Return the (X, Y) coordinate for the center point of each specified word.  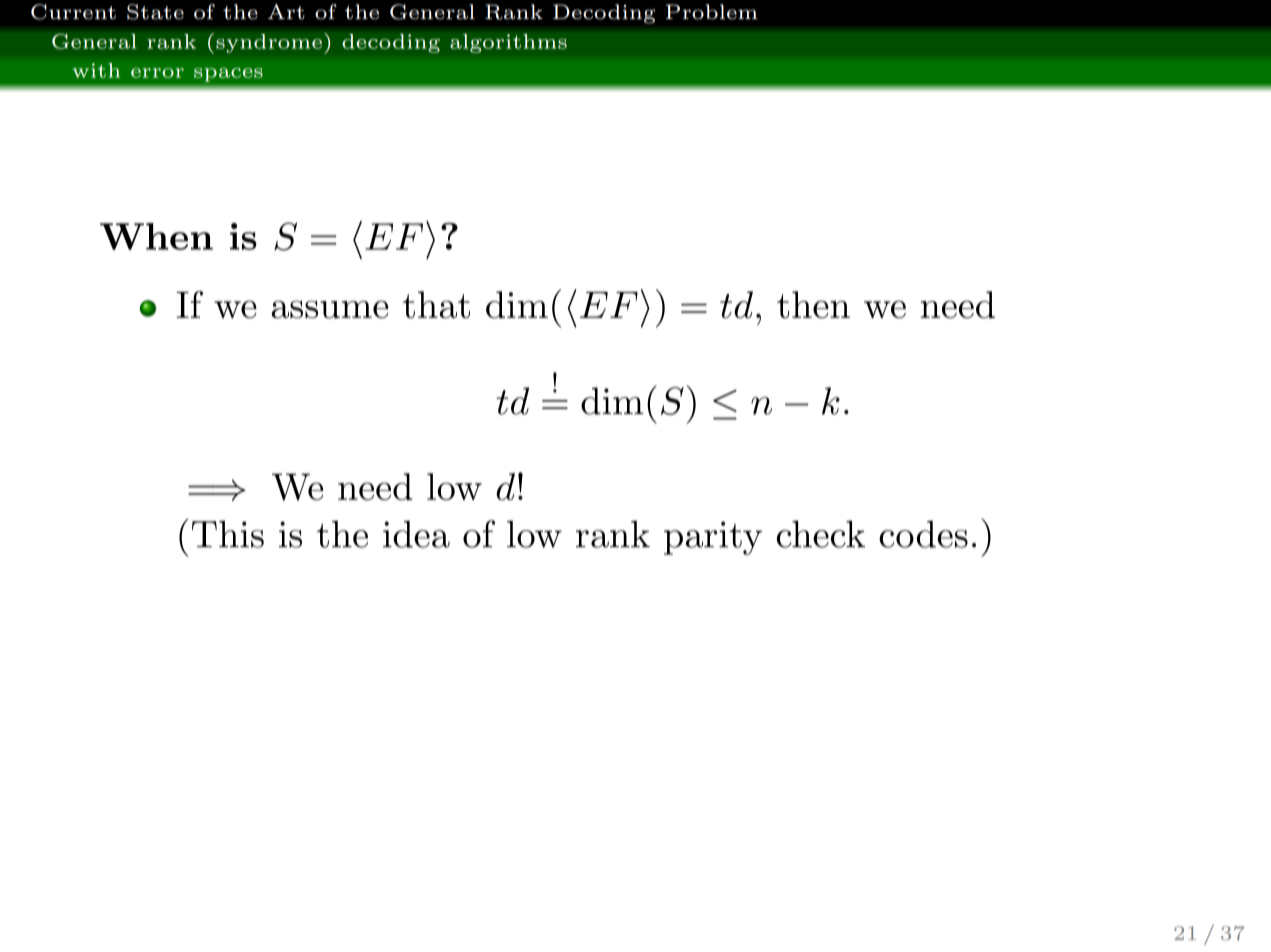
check (821, 534)
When (156, 236)
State (155, 12)
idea (416, 534)
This (228, 534)
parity (713, 538)
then (813, 305)
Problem (712, 12)
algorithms (508, 43)
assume (330, 309)
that (436, 305)
